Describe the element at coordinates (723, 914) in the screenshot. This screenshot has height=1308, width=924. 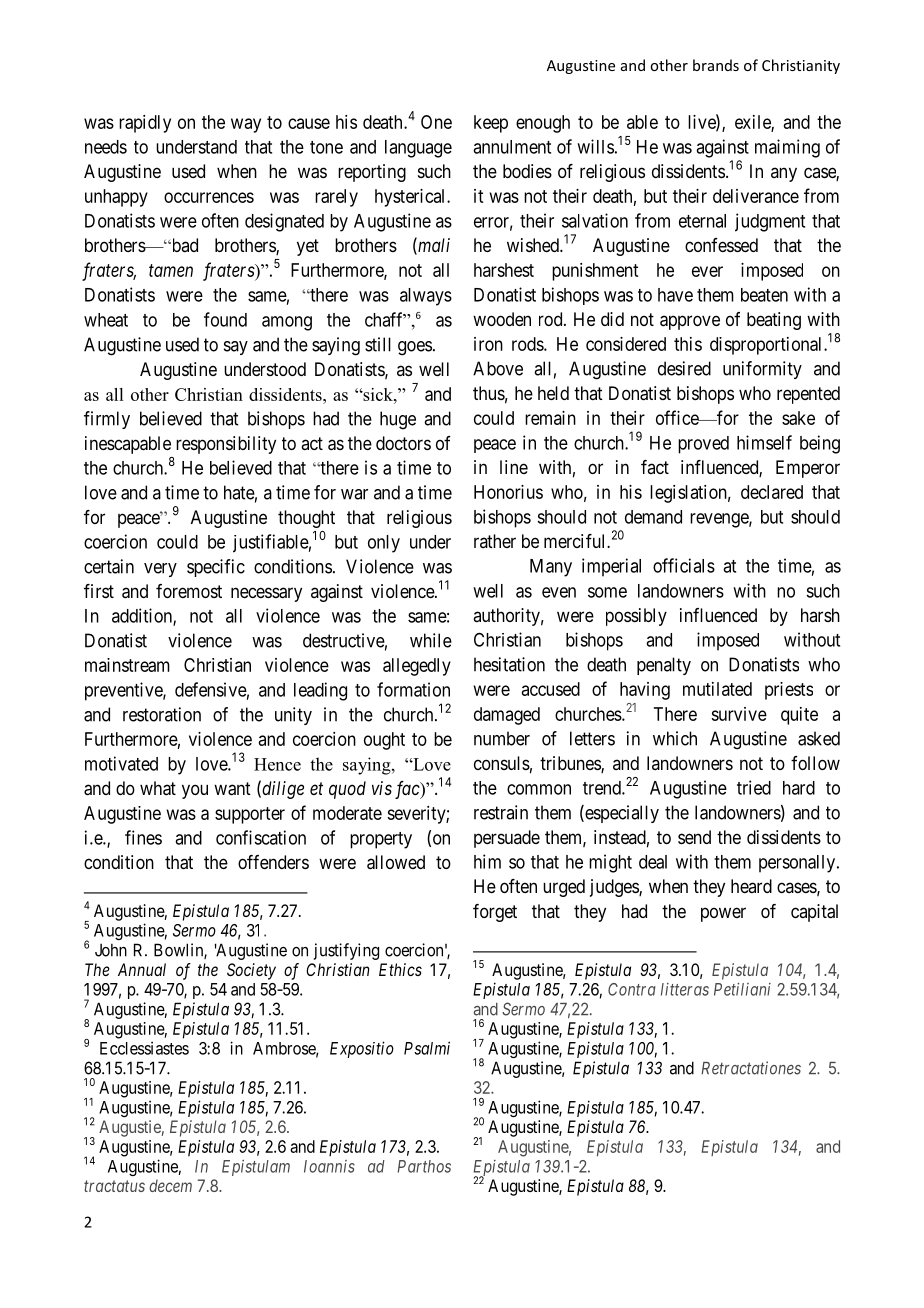
I see `power` at that location.
